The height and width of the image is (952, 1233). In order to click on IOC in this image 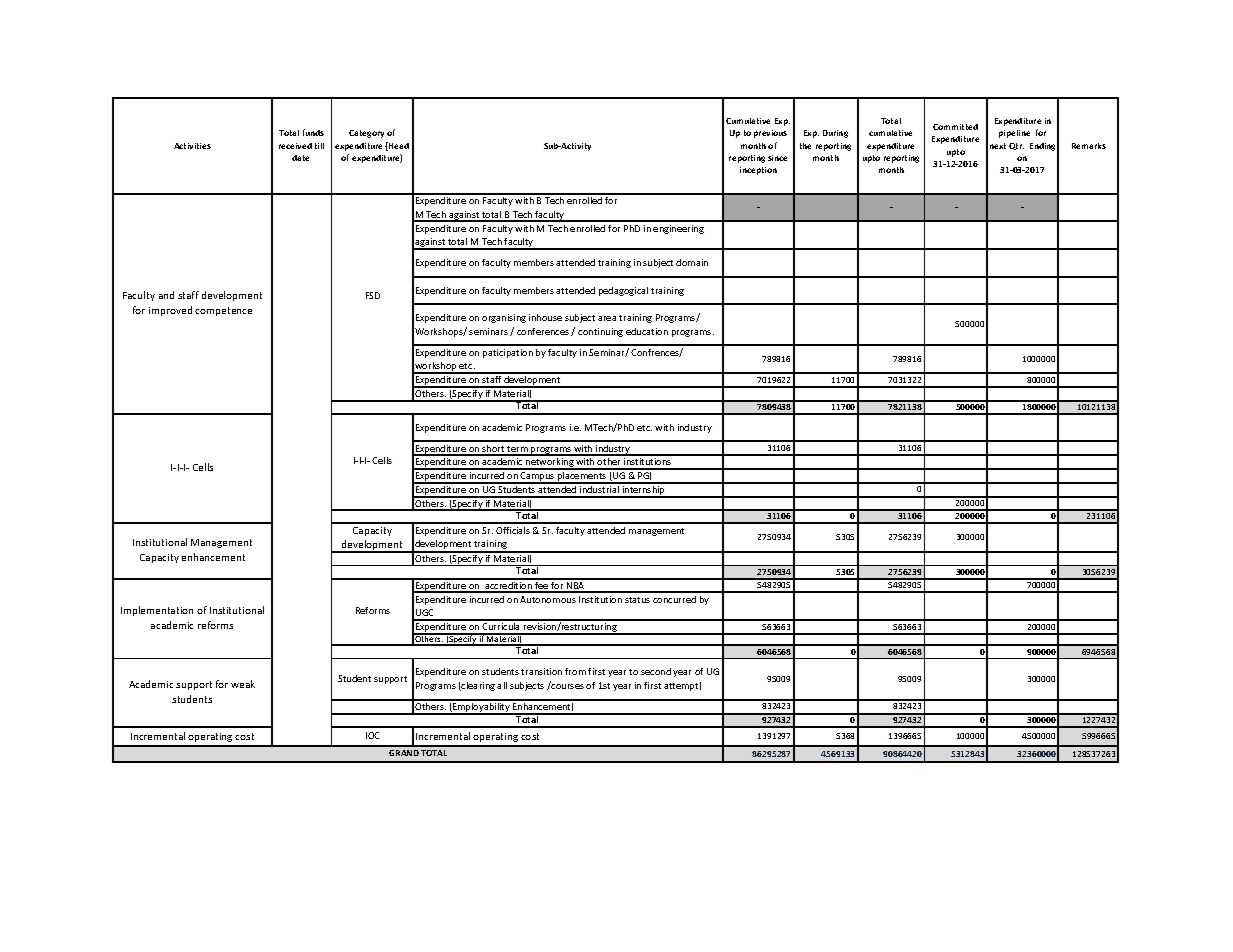, I will do `click(372, 735)`.
